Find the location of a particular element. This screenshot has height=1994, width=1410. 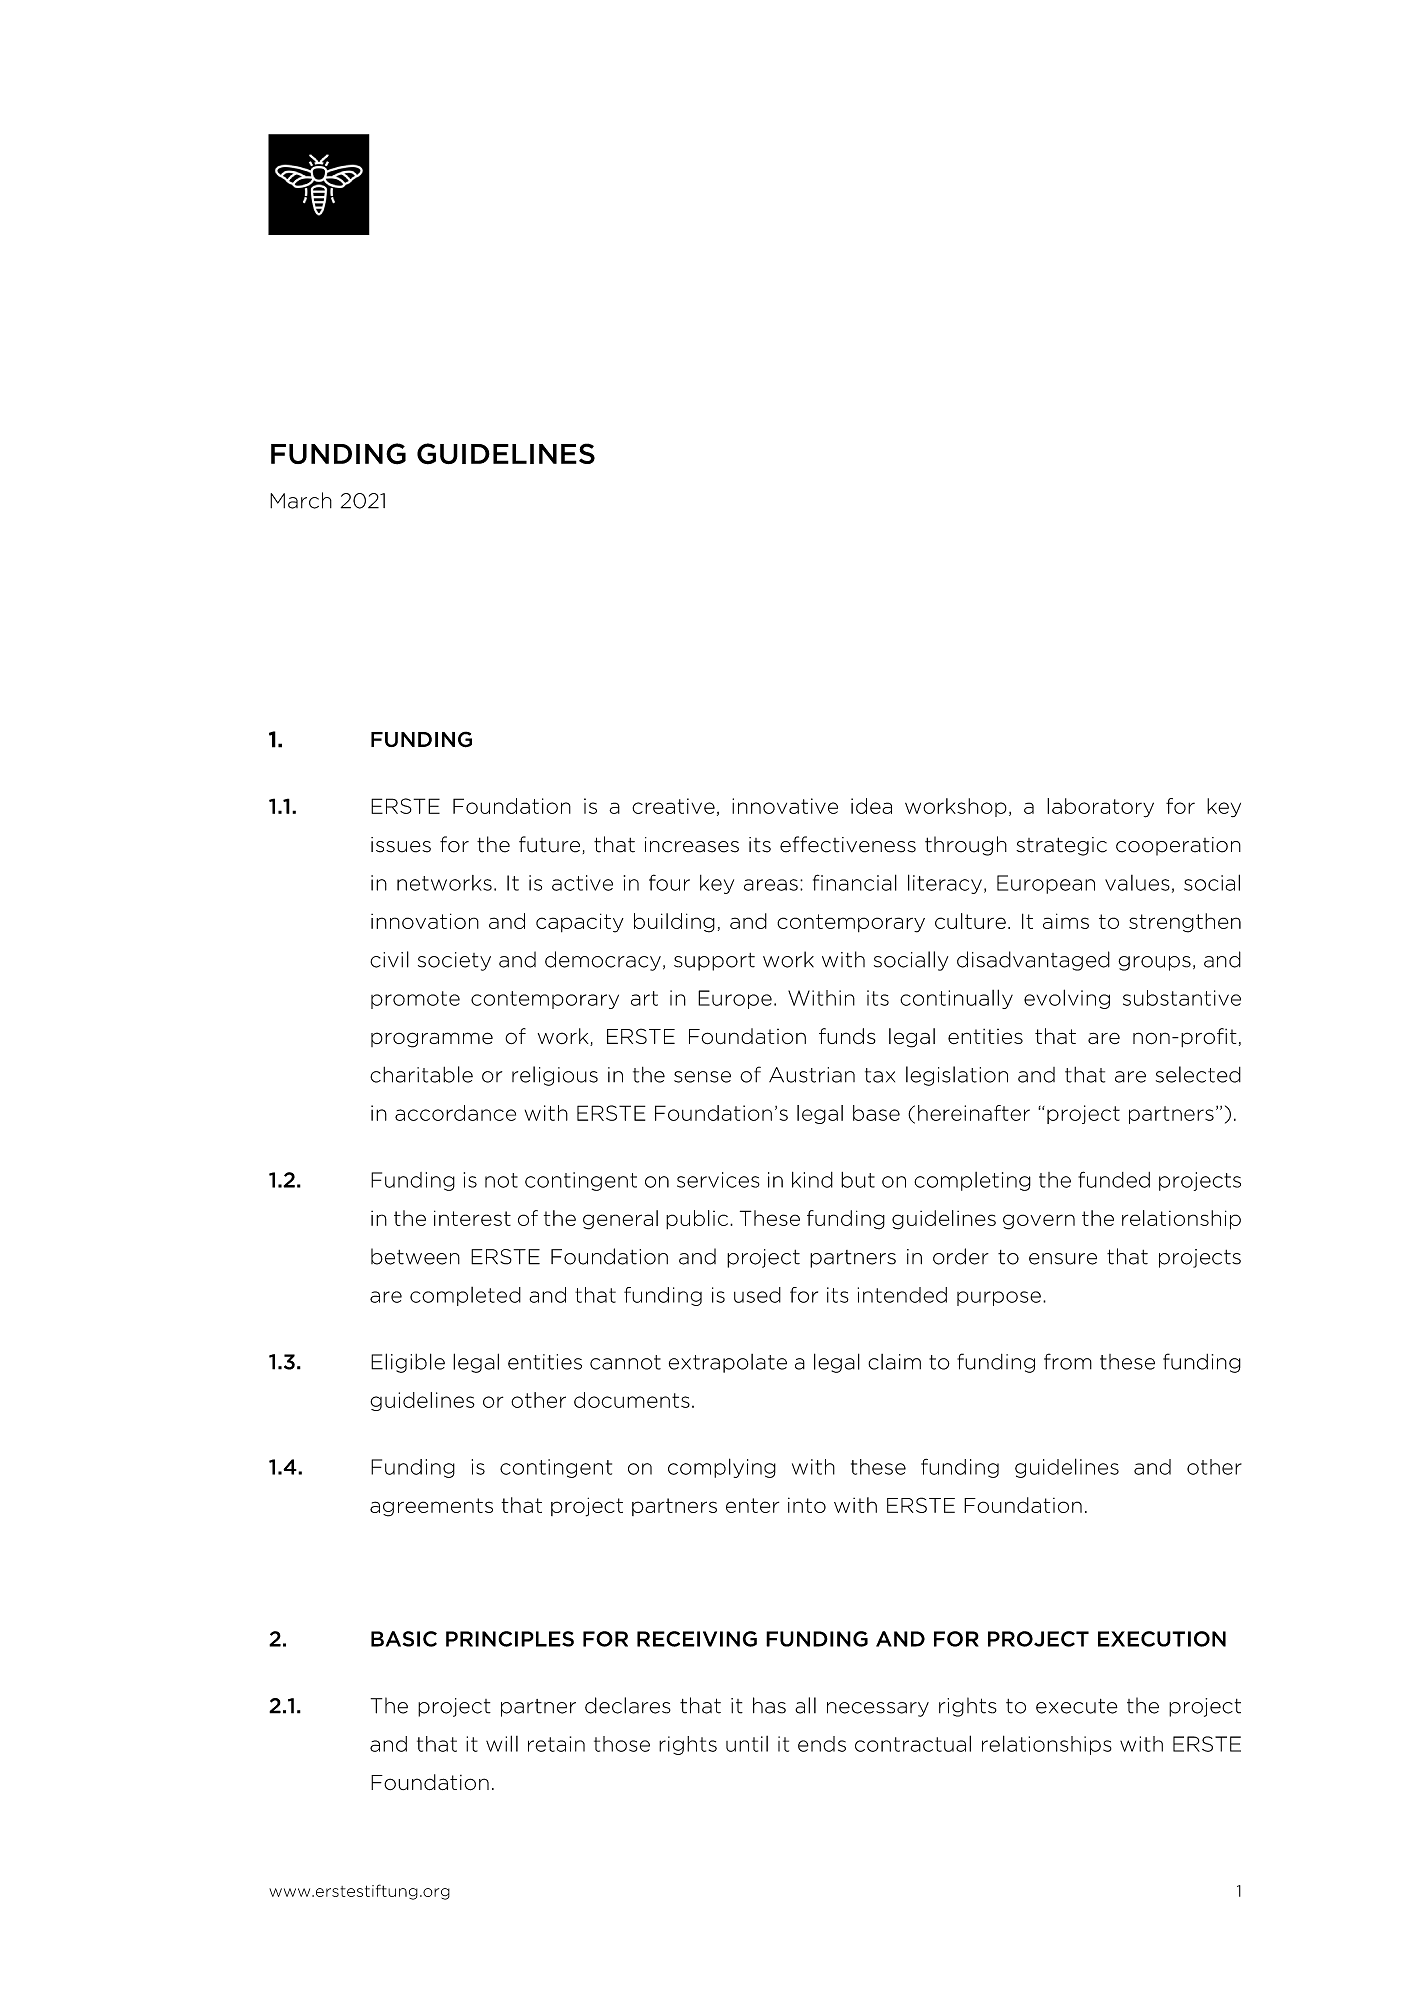

aims is located at coordinates (1066, 921).
